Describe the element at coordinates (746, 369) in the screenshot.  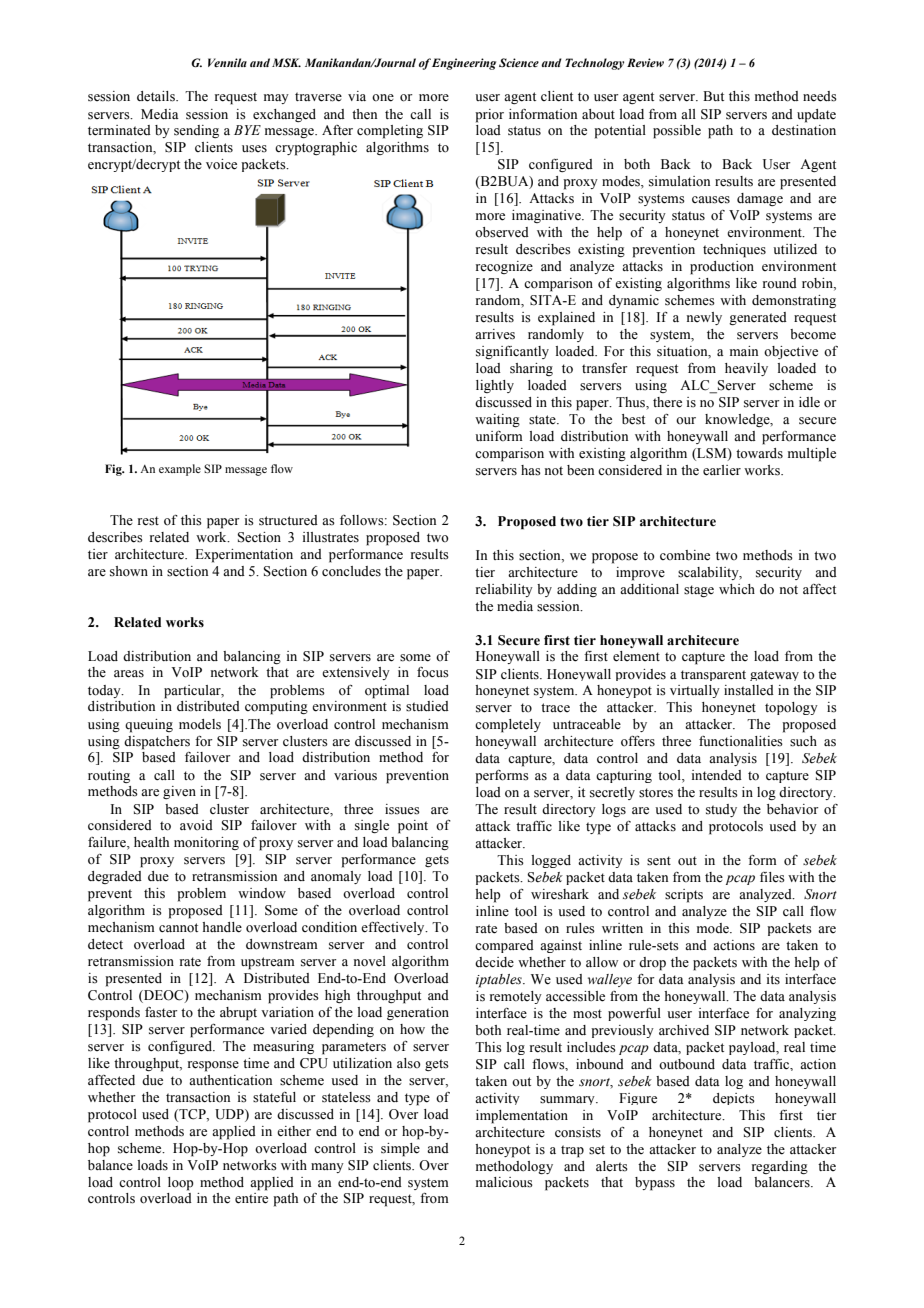
I see `heavily` at that location.
